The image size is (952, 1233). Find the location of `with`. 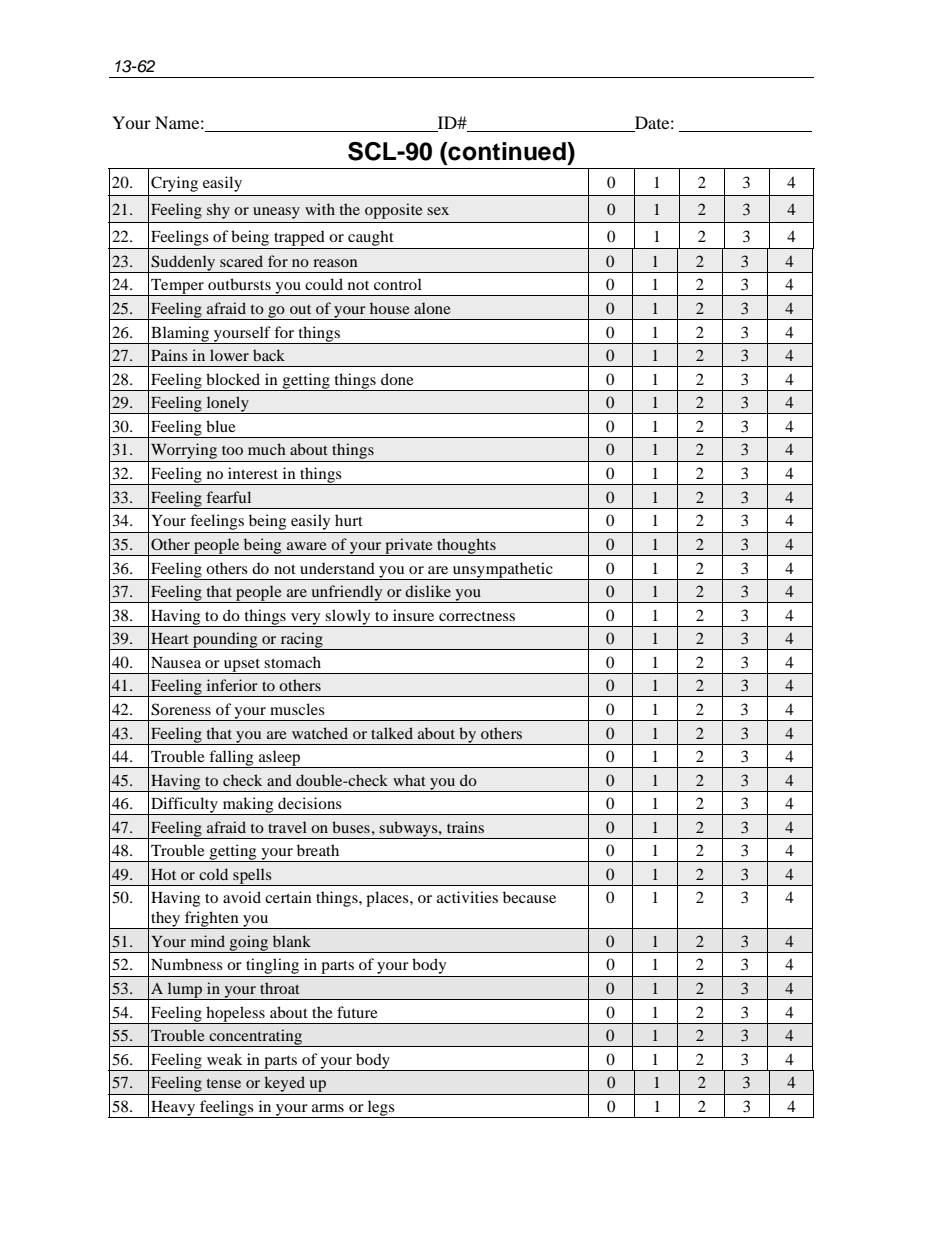

with is located at coordinates (320, 209).
